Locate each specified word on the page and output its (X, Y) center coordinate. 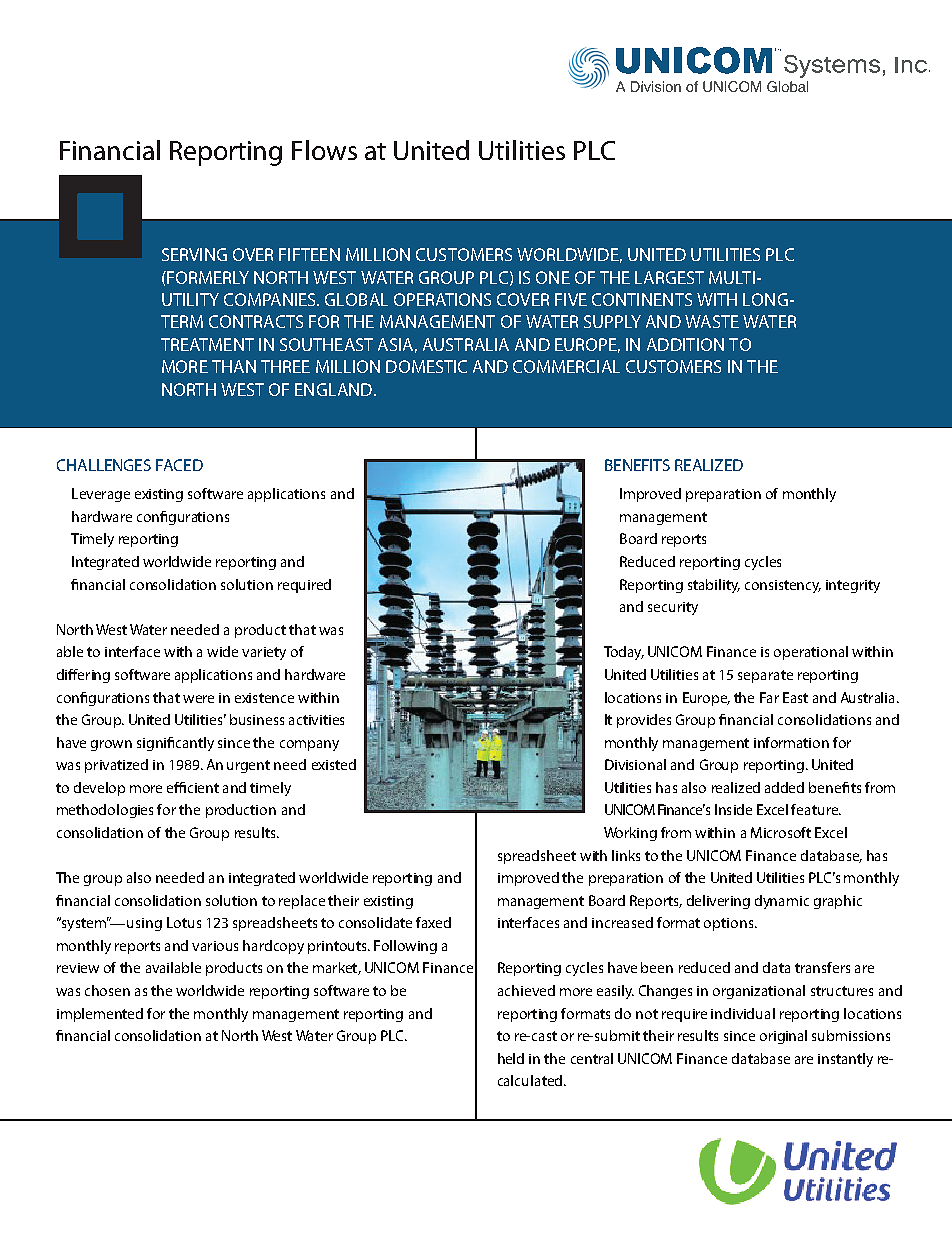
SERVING (194, 254)
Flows (324, 150)
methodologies (105, 811)
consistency (783, 586)
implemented (100, 1015)
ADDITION (685, 344)
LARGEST (669, 277)
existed (334, 764)
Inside (733, 809)
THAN (234, 366)
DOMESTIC (426, 366)
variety (264, 653)
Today (624, 653)
